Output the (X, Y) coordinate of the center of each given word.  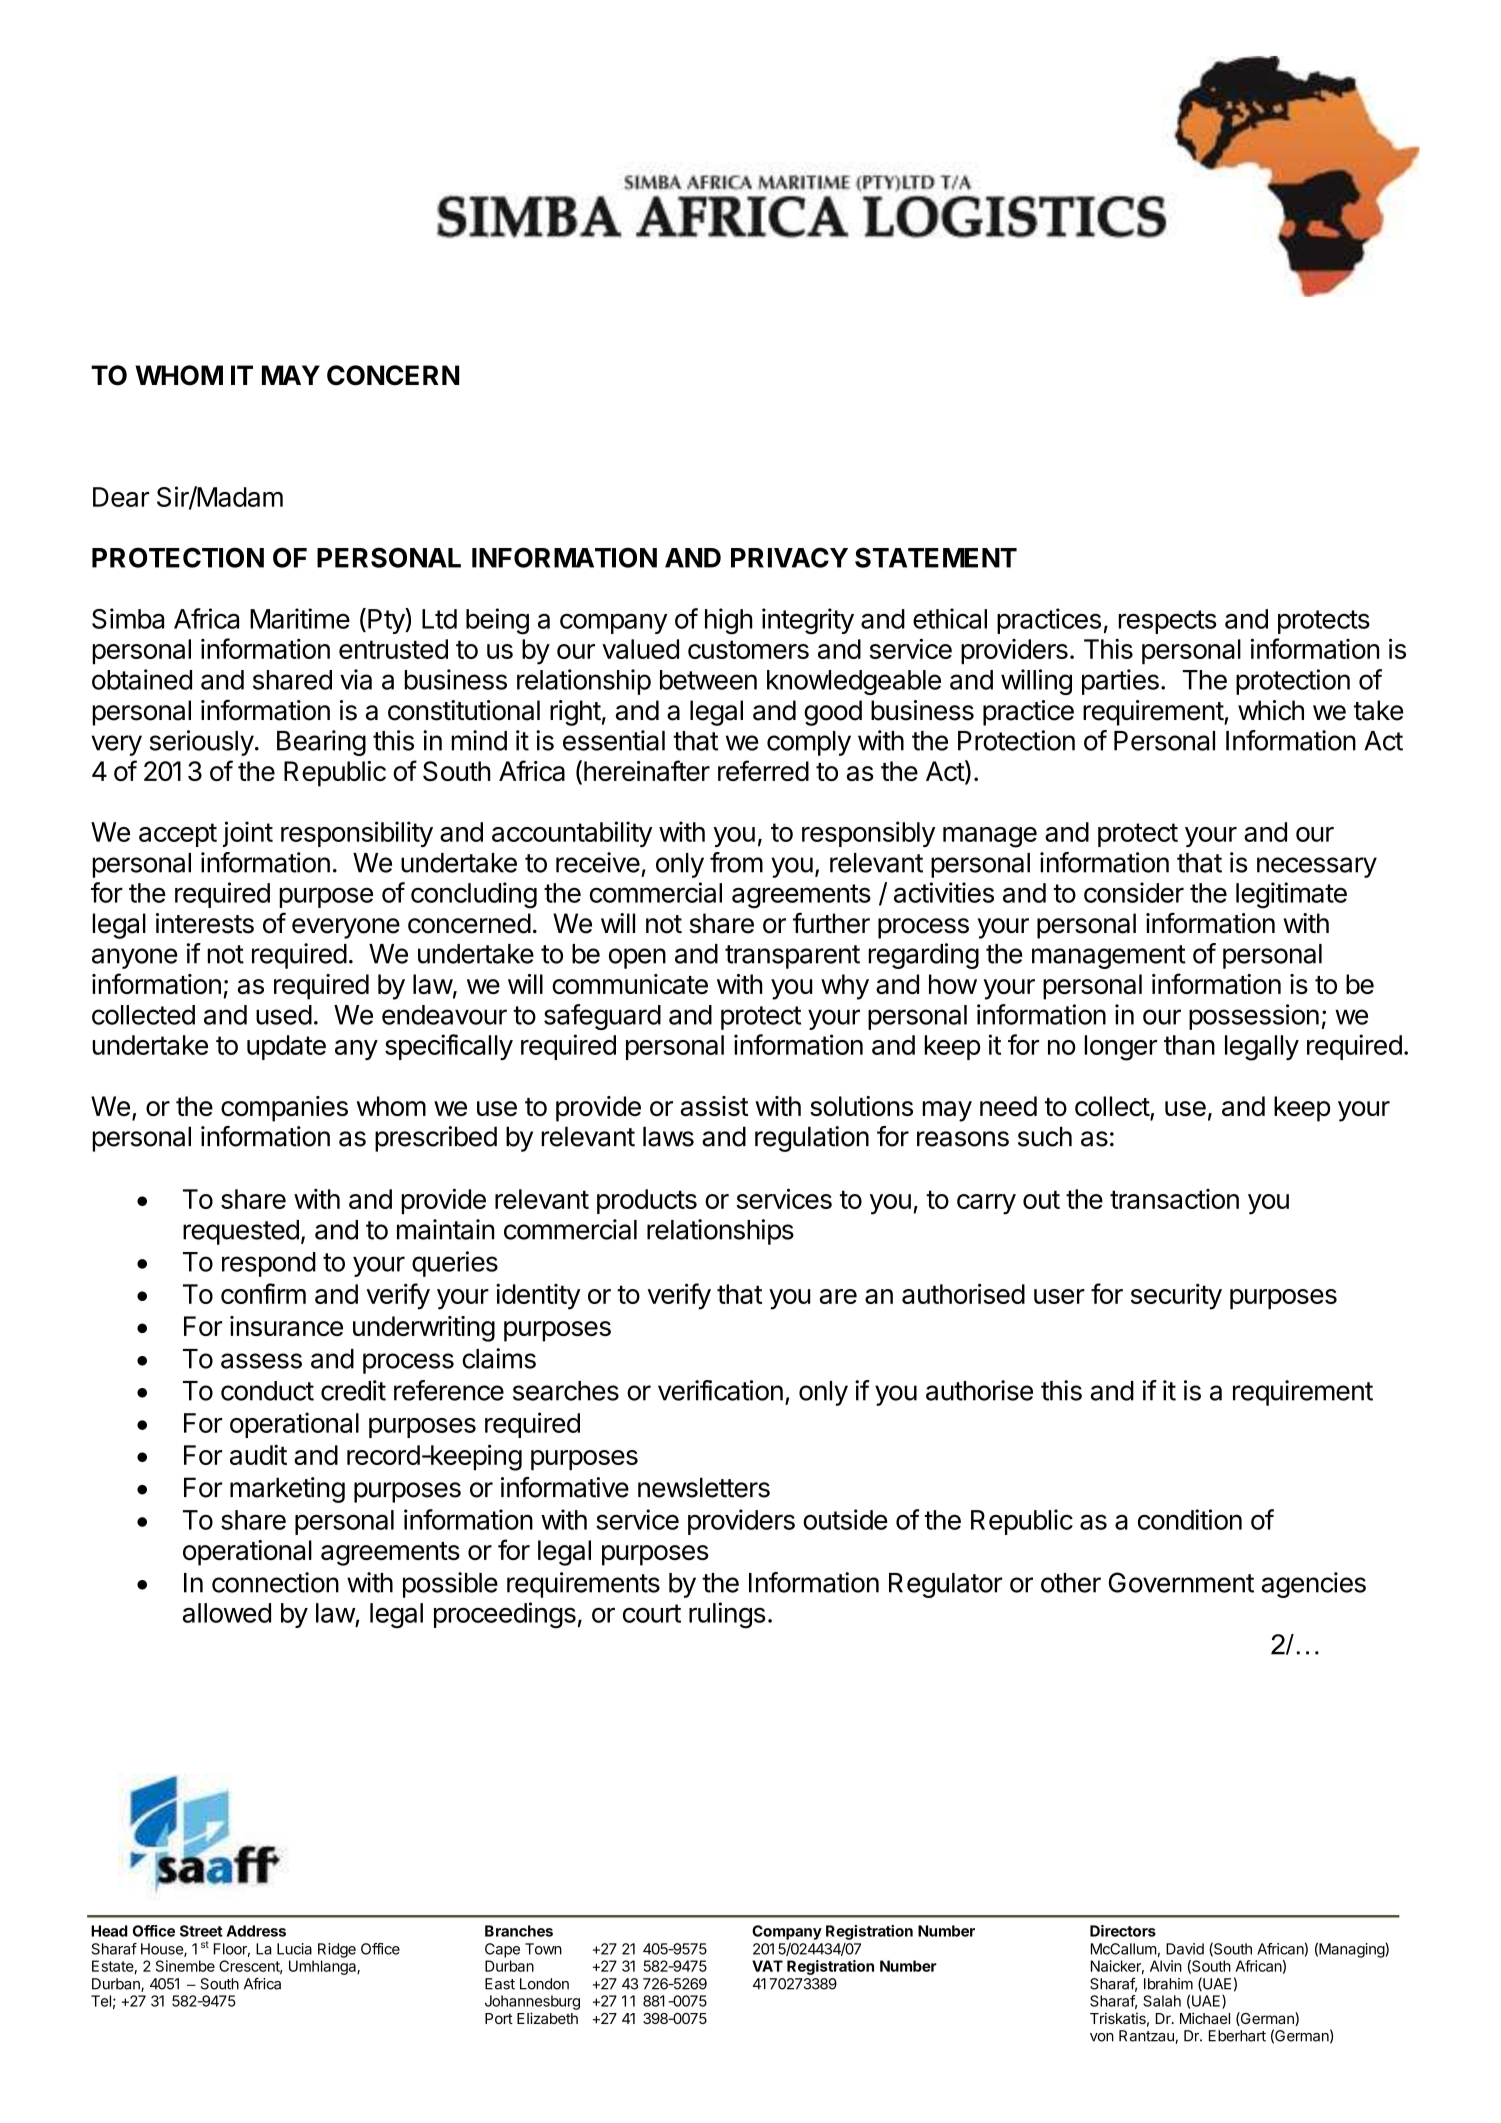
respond (269, 1264)
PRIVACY (789, 557)
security (1176, 1296)
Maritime (300, 618)
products (647, 1201)
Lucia (294, 1949)
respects (1167, 622)
